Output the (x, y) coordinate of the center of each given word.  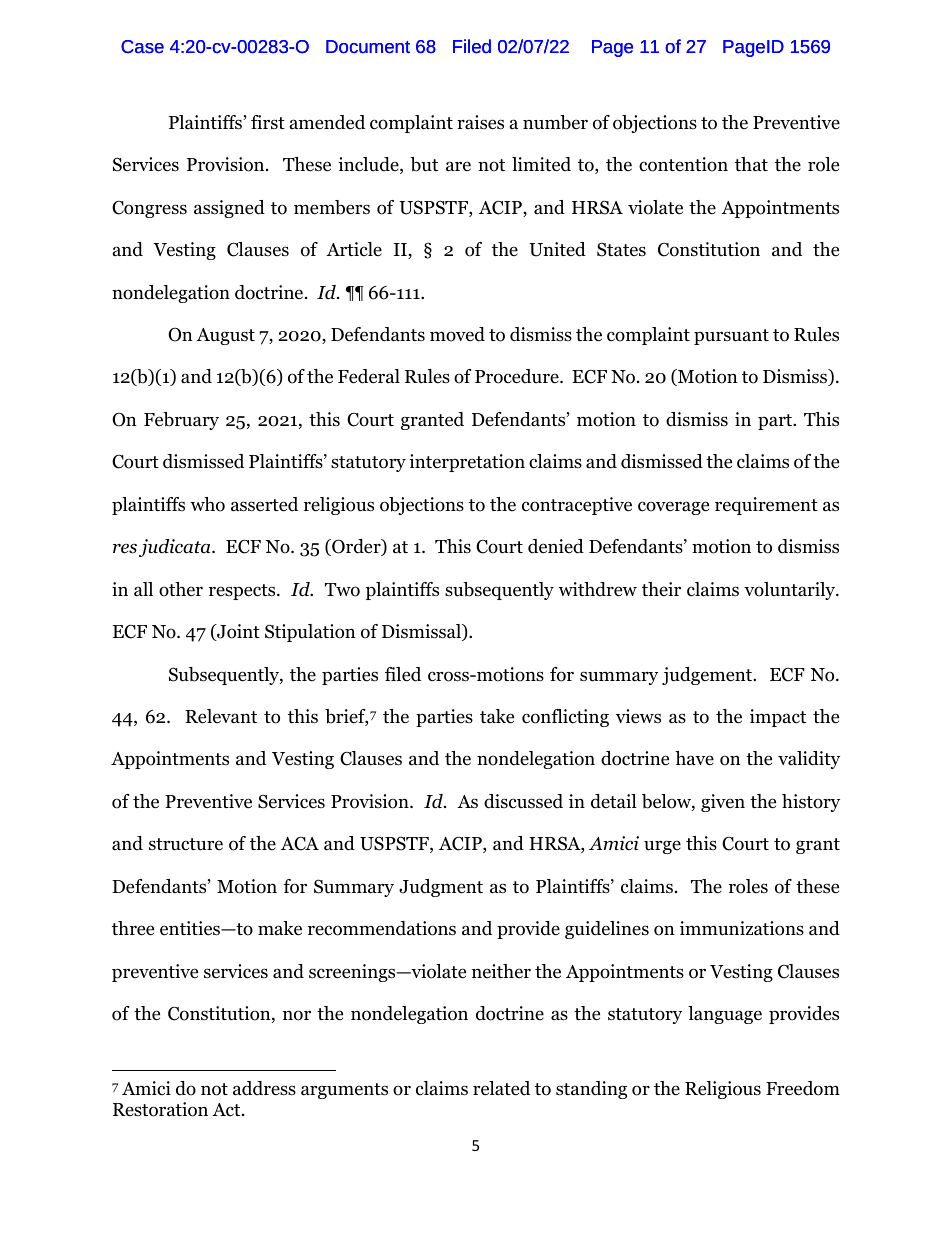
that (751, 164)
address (264, 1088)
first (268, 122)
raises (480, 122)
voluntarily (791, 591)
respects (243, 592)
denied (556, 546)
